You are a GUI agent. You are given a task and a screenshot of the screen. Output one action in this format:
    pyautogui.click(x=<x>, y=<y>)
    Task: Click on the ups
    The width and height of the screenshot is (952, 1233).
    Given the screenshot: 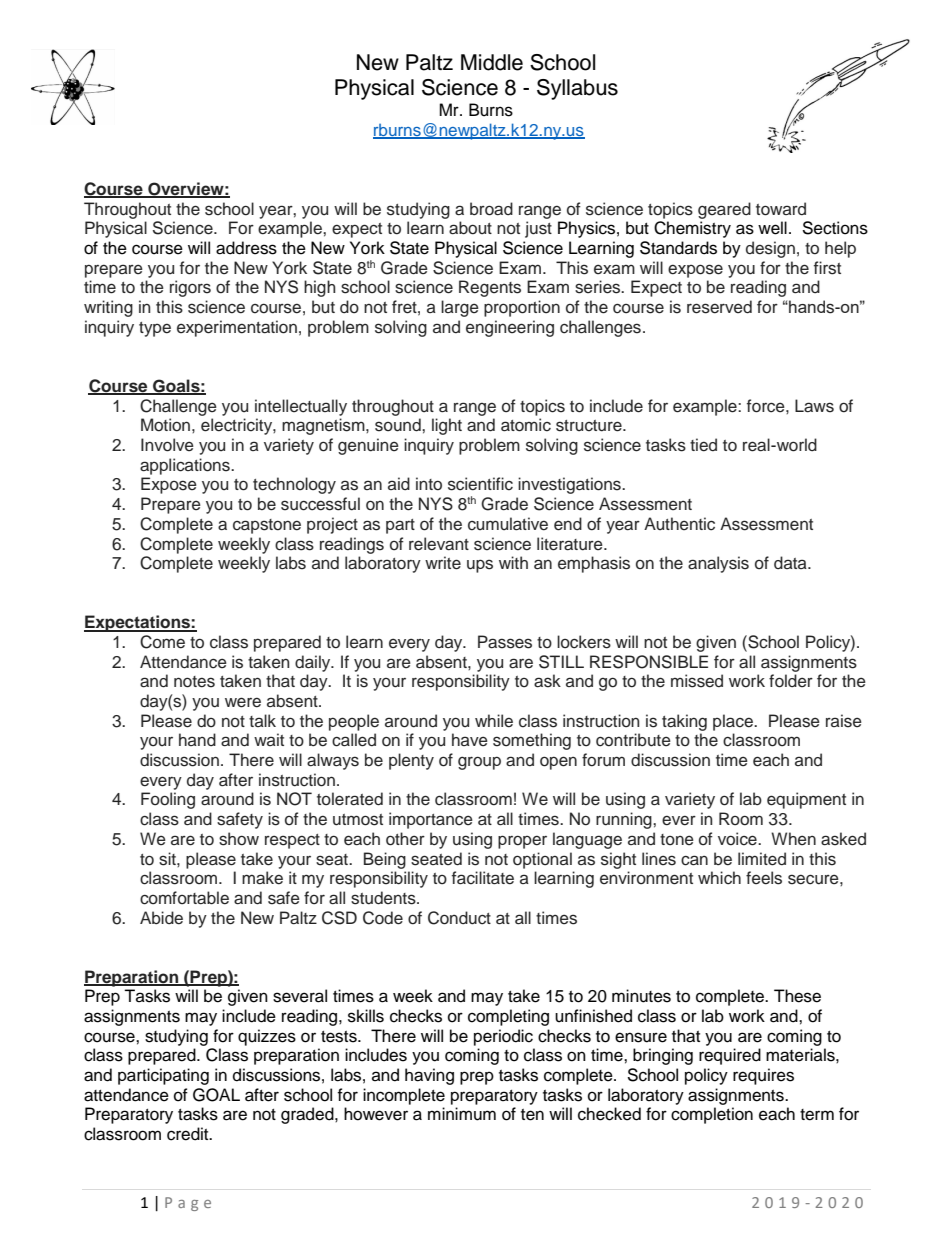 What is the action you would take?
    pyautogui.click(x=480, y=566)
